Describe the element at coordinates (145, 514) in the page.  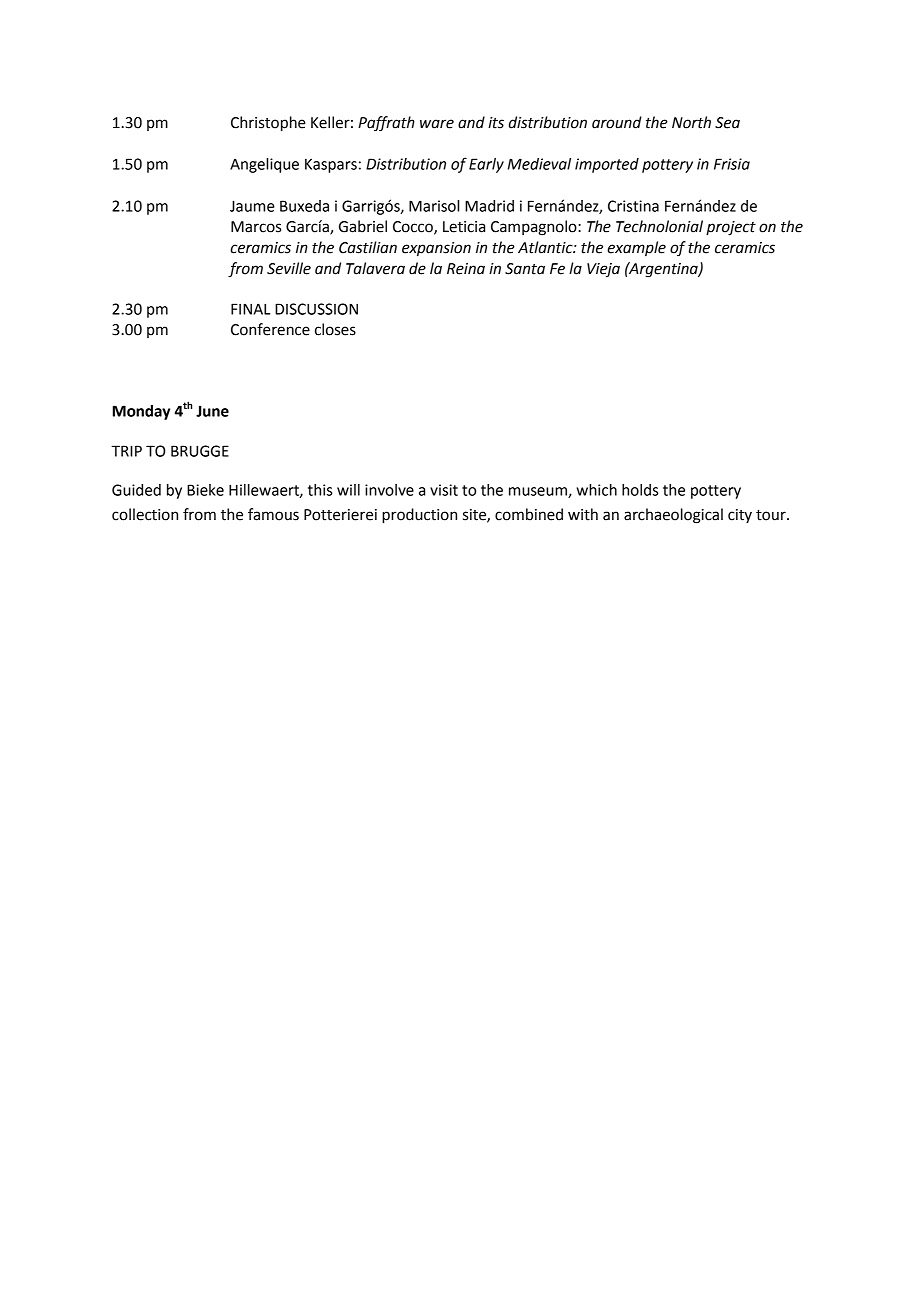
I see `collection` at that location.
